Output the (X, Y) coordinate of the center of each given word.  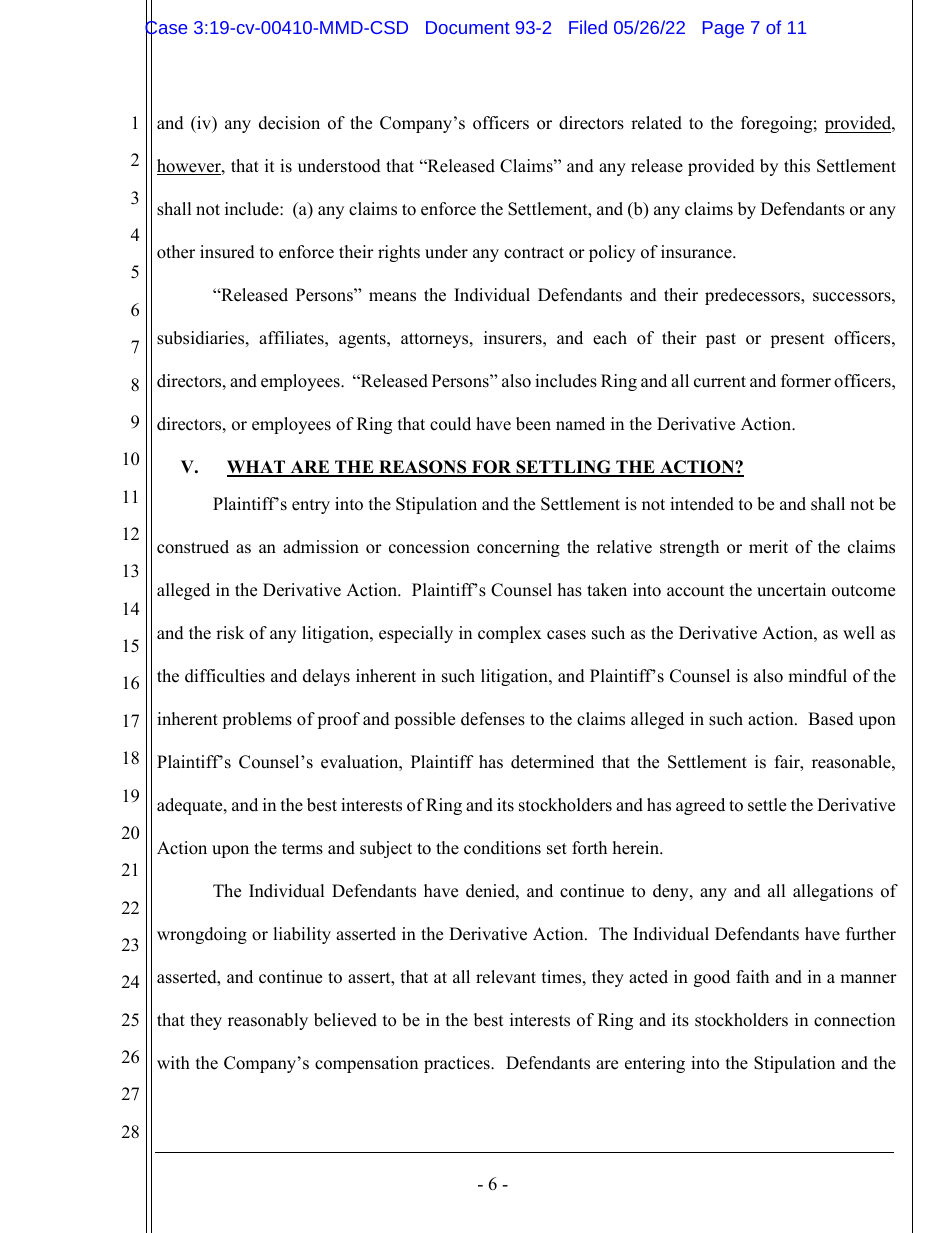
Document (468, 27)
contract (534, 253)
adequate (191, 806)
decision (289, 123)
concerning (518, 548)
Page (723, 29)
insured (227, 252)
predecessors (753, 296)
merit (768, 547)
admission (321, 547)
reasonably (268, 1021)
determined (552, 762)
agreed (700, 806)
